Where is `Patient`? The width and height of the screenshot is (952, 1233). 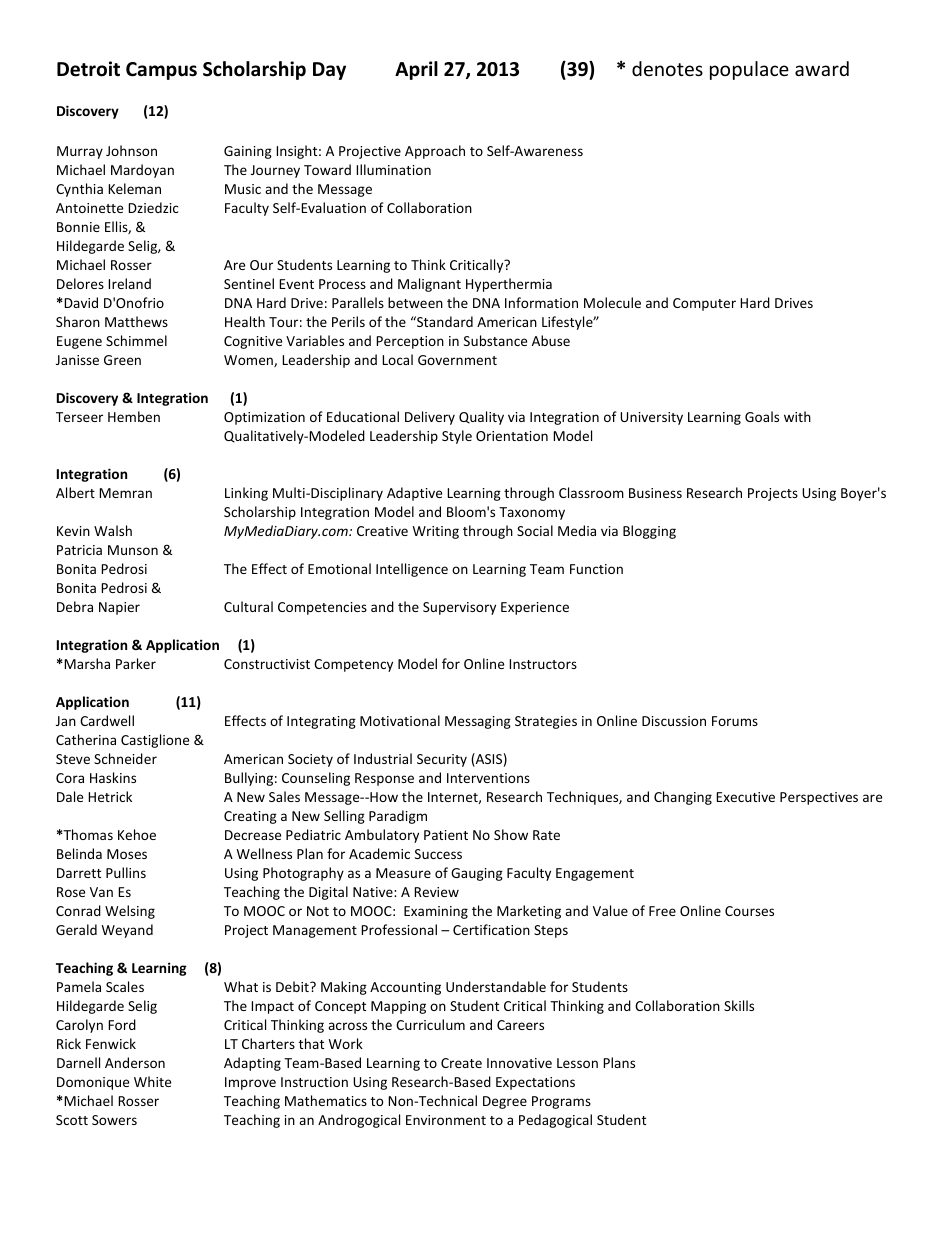
Patient is located at coordinates (446, 835).
